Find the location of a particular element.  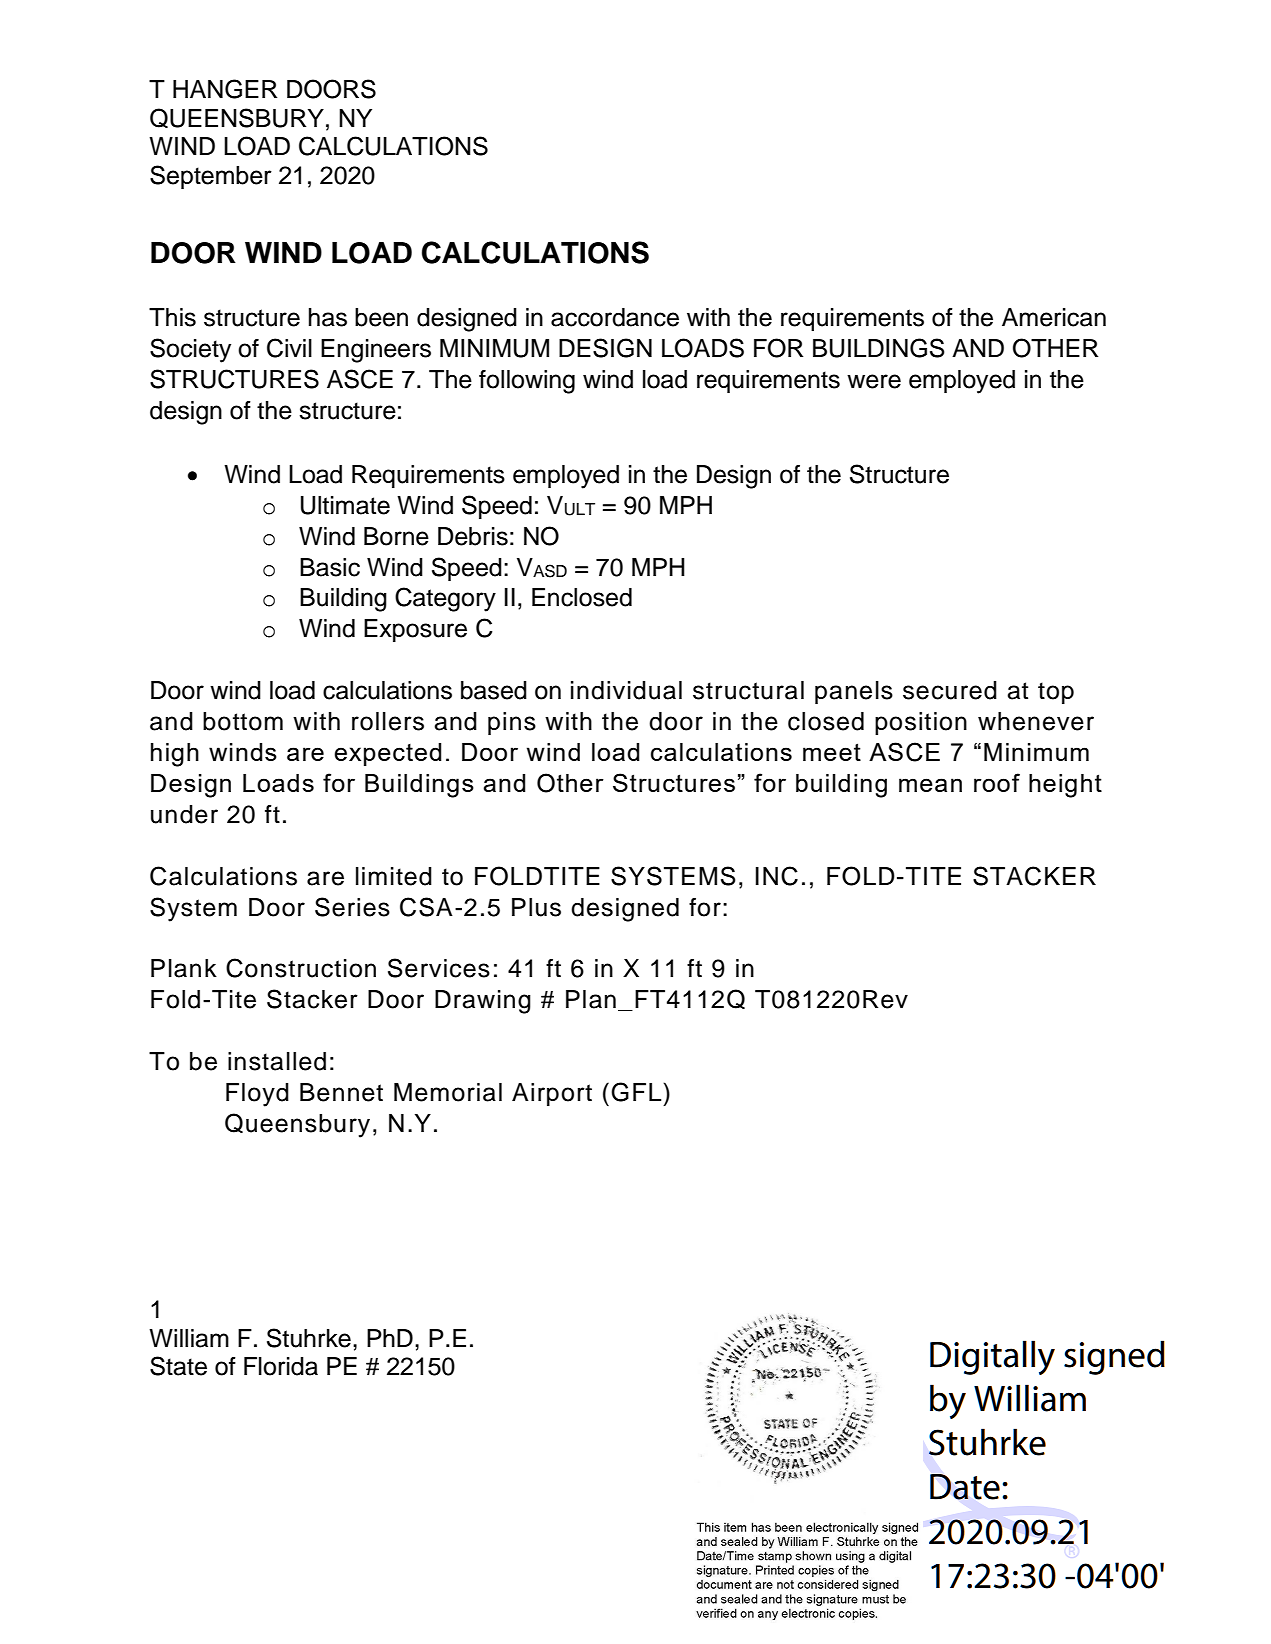

accordance is located at coordinates (615, 317).
